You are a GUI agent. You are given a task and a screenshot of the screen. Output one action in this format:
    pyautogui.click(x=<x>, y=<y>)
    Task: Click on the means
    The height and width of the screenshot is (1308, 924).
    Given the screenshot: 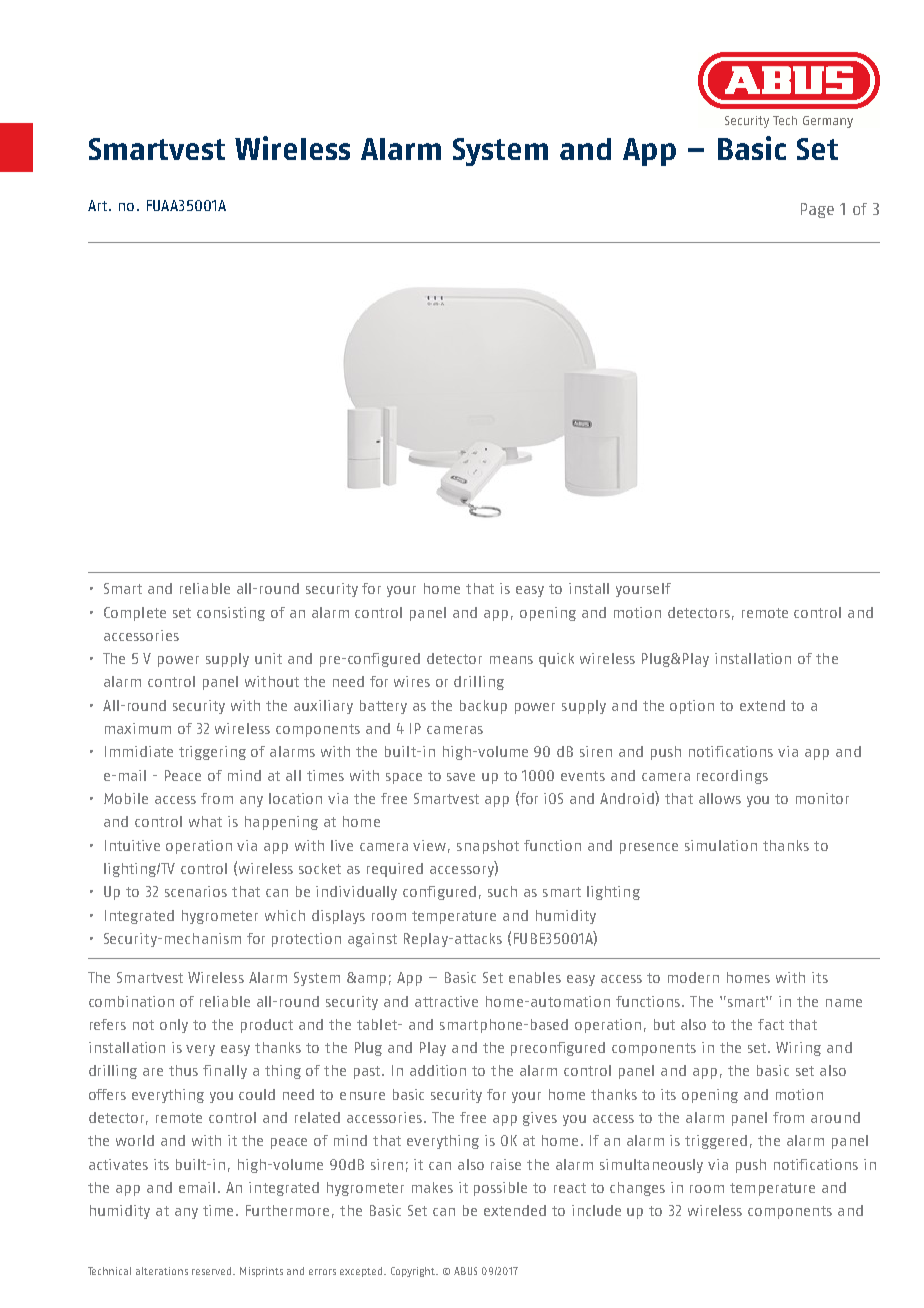 What is the action you would take?
    pyautogui.click(x=511, y=660)
